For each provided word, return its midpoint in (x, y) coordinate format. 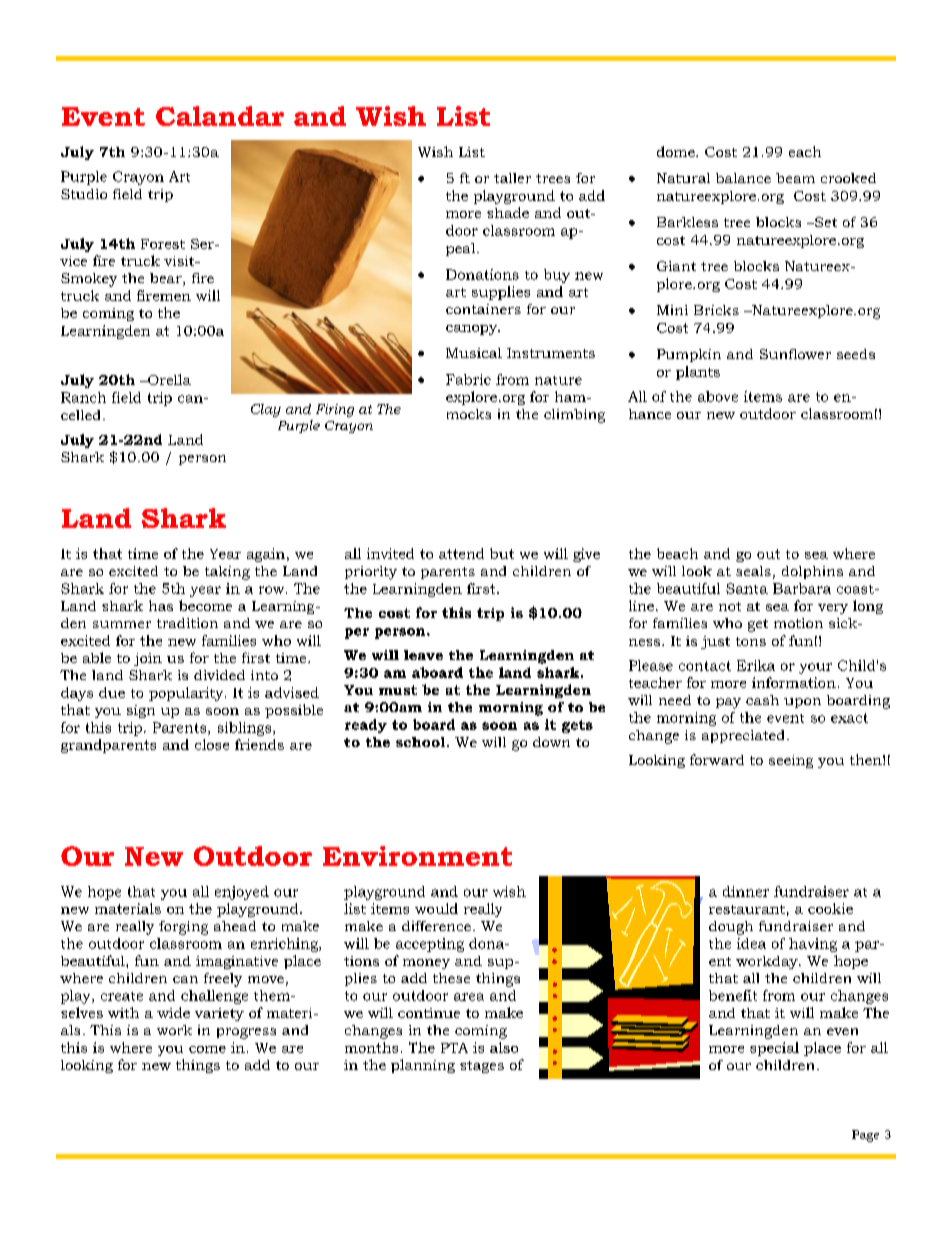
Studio (84, 194)
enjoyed (242, 893)
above (718, 396)
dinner (746, 891)
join (148, 659)
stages (482, 1067)
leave (423, 655)
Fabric (468, 379)
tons (751, 641)
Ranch (83, 397)
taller (512, 178)
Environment (417, 856)
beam (795, 178)
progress (246, 1033)
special (774, 1049)
